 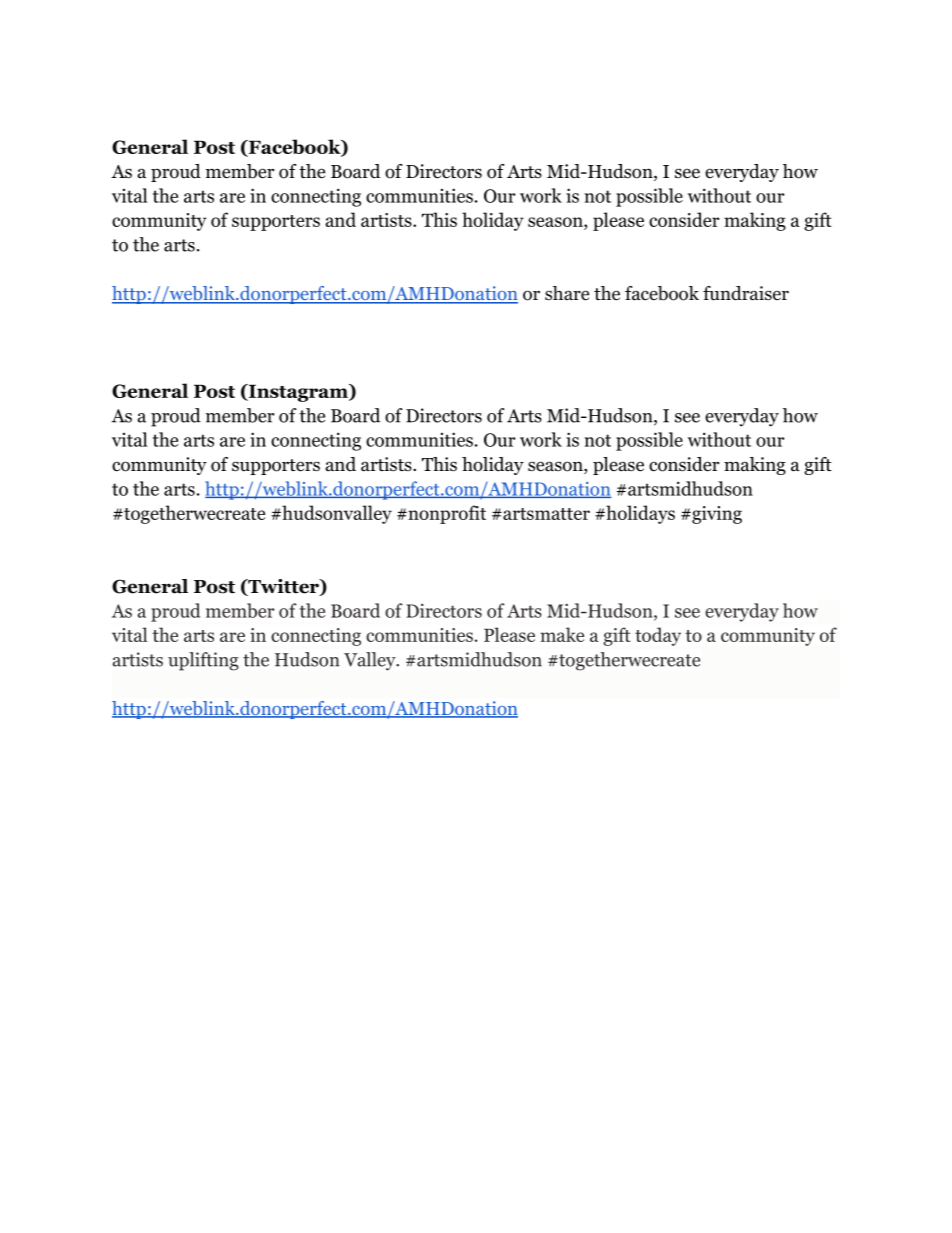 I want to click on nonprofit, so click(x=446, y=514).
